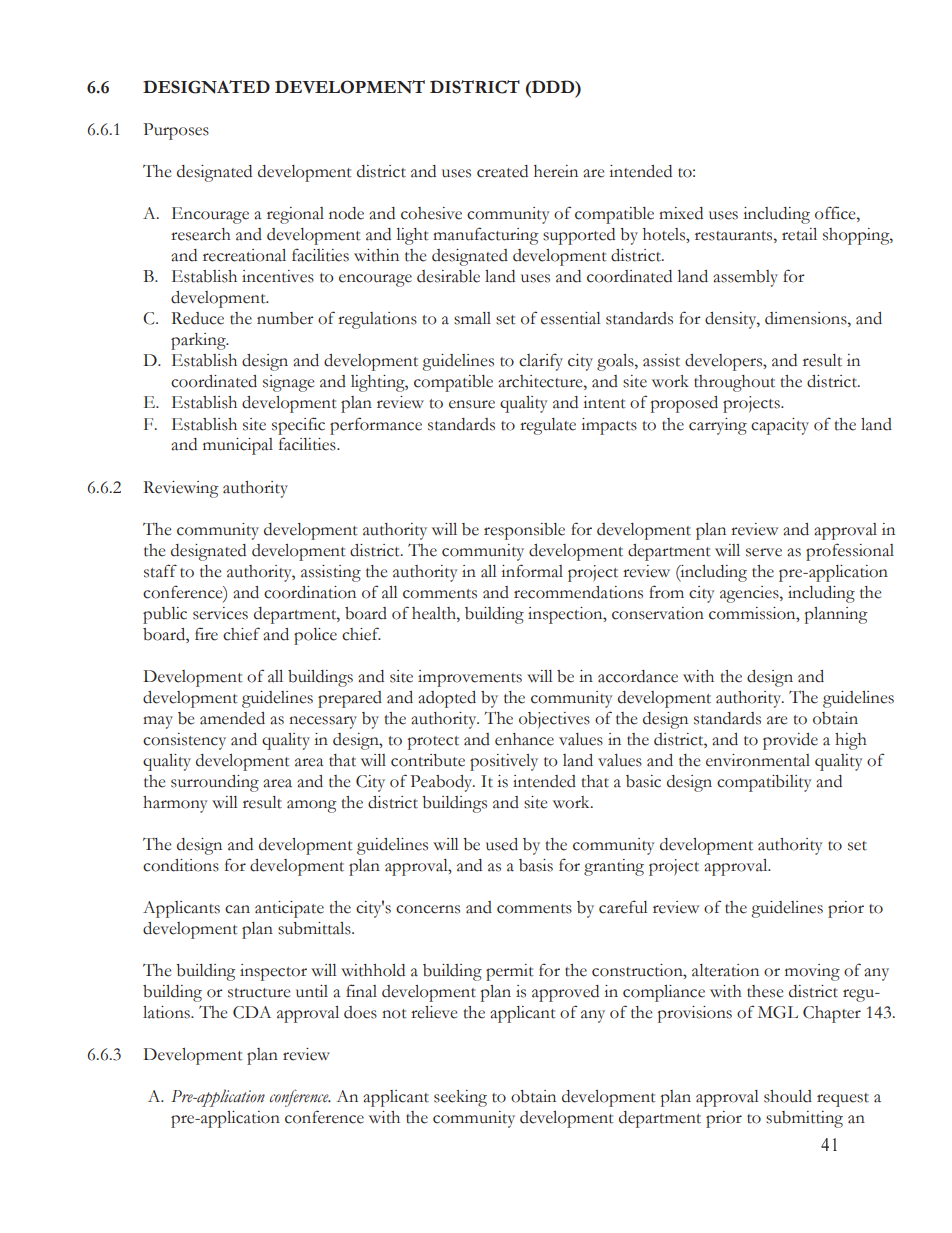 The image size is (952, 1233). I want to click on Purposes, so click(176, 131).
